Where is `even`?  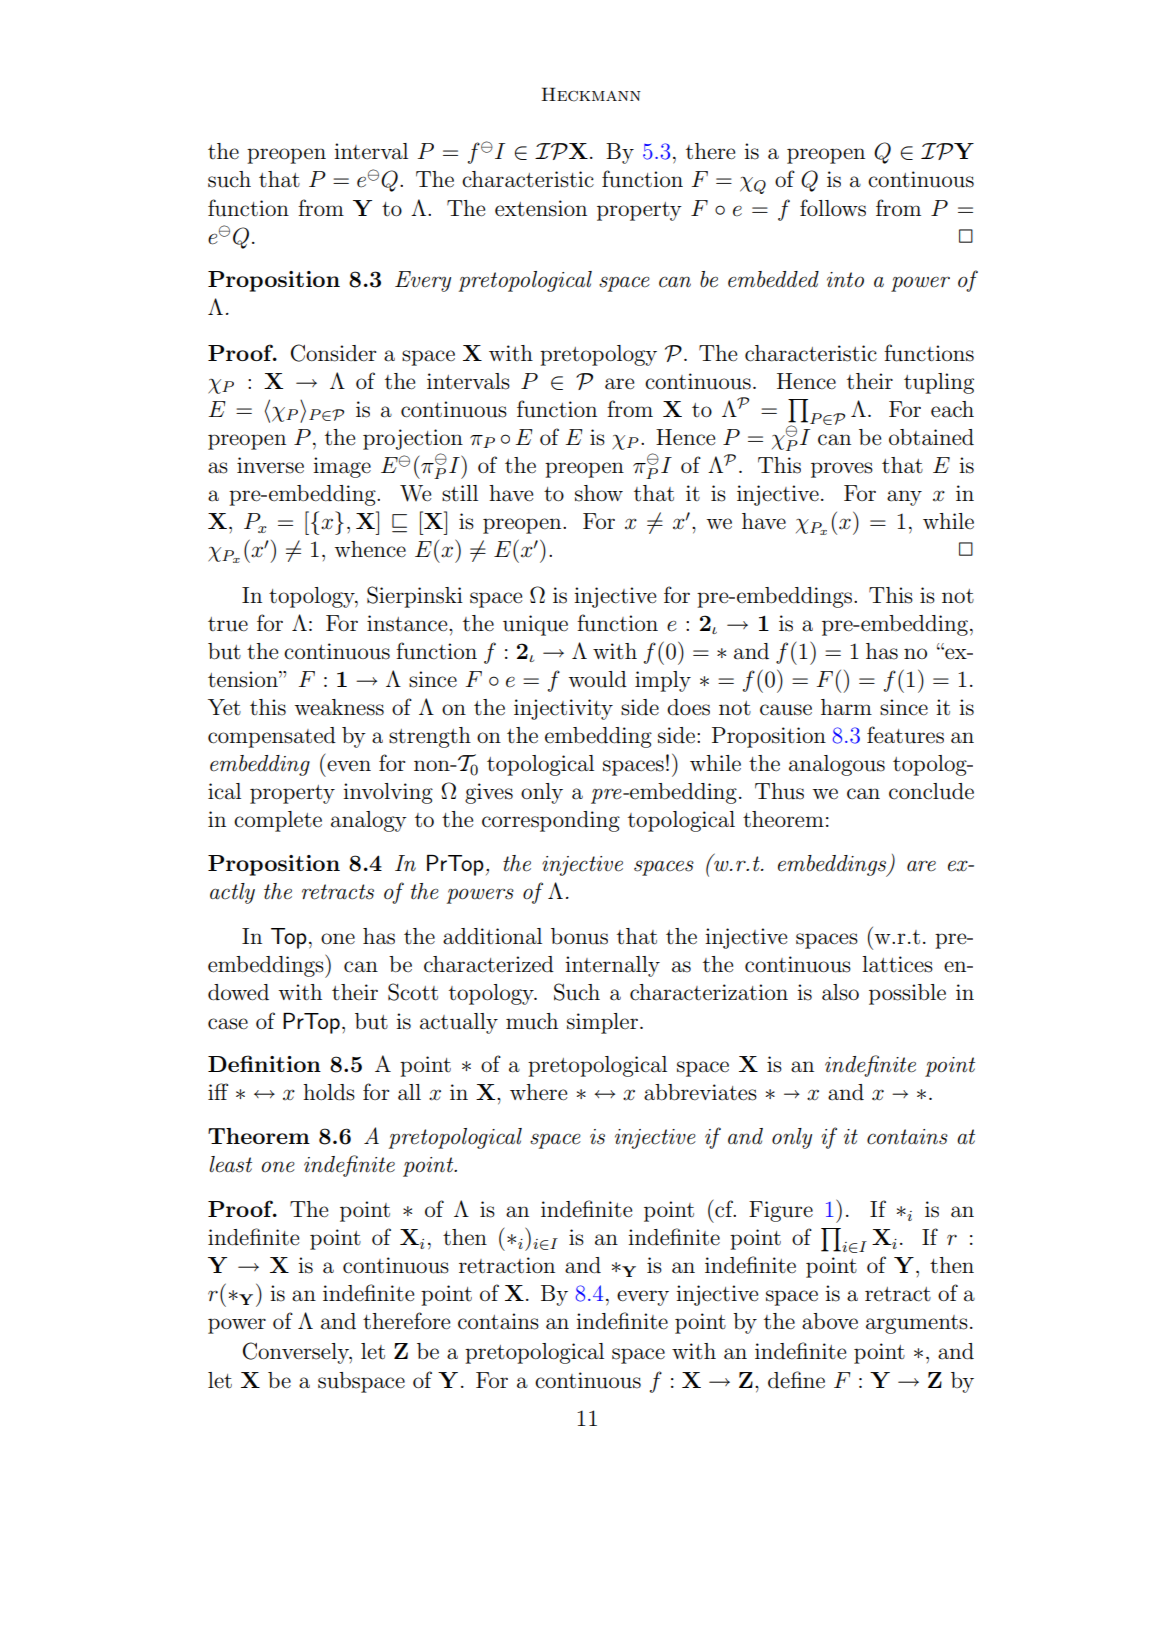
even is located at coordinates (349, 766).
